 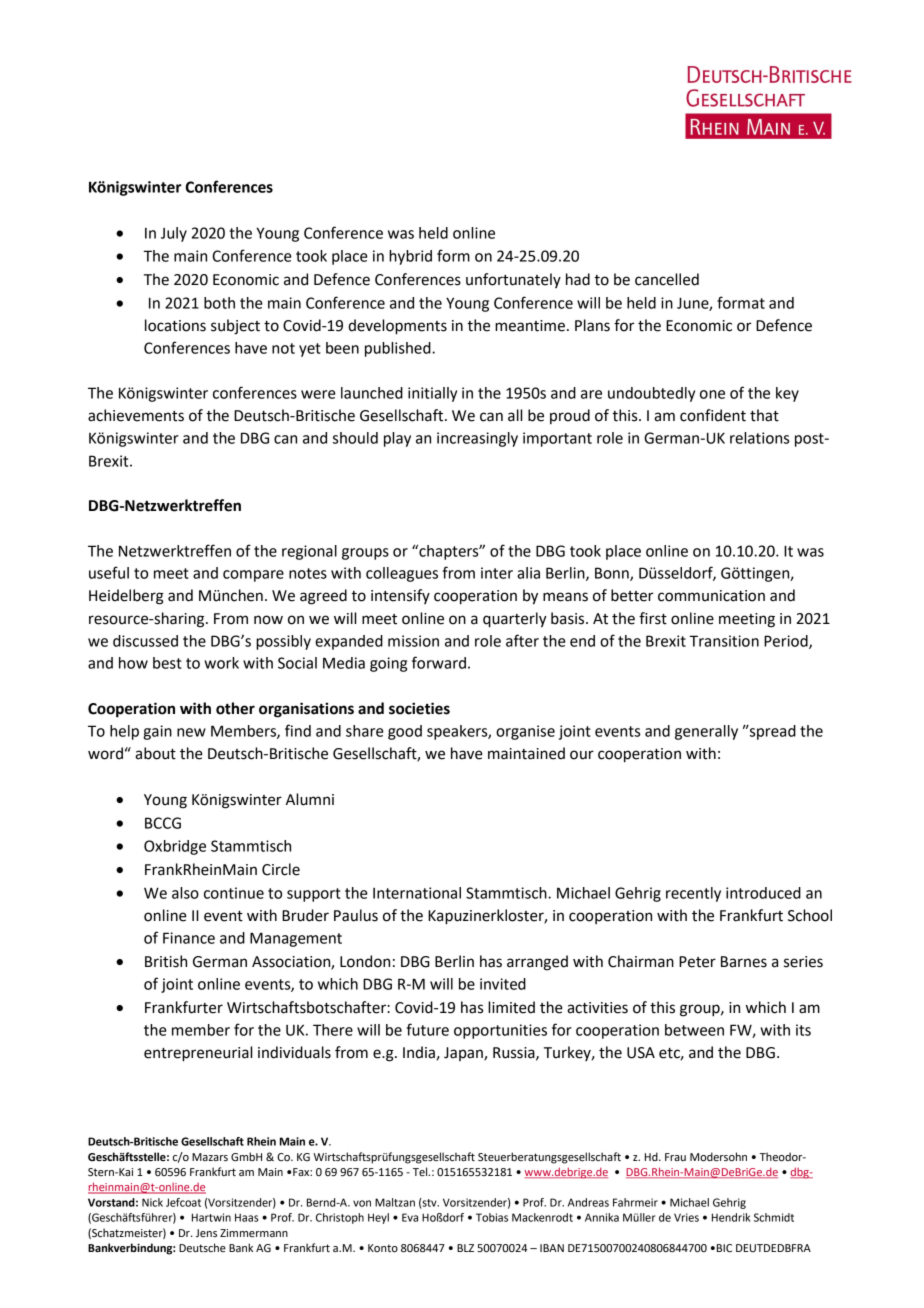 What do you see at coordinates (706, 732) in the screenshot?
I see `generally` at bounding box center [706, 732].
